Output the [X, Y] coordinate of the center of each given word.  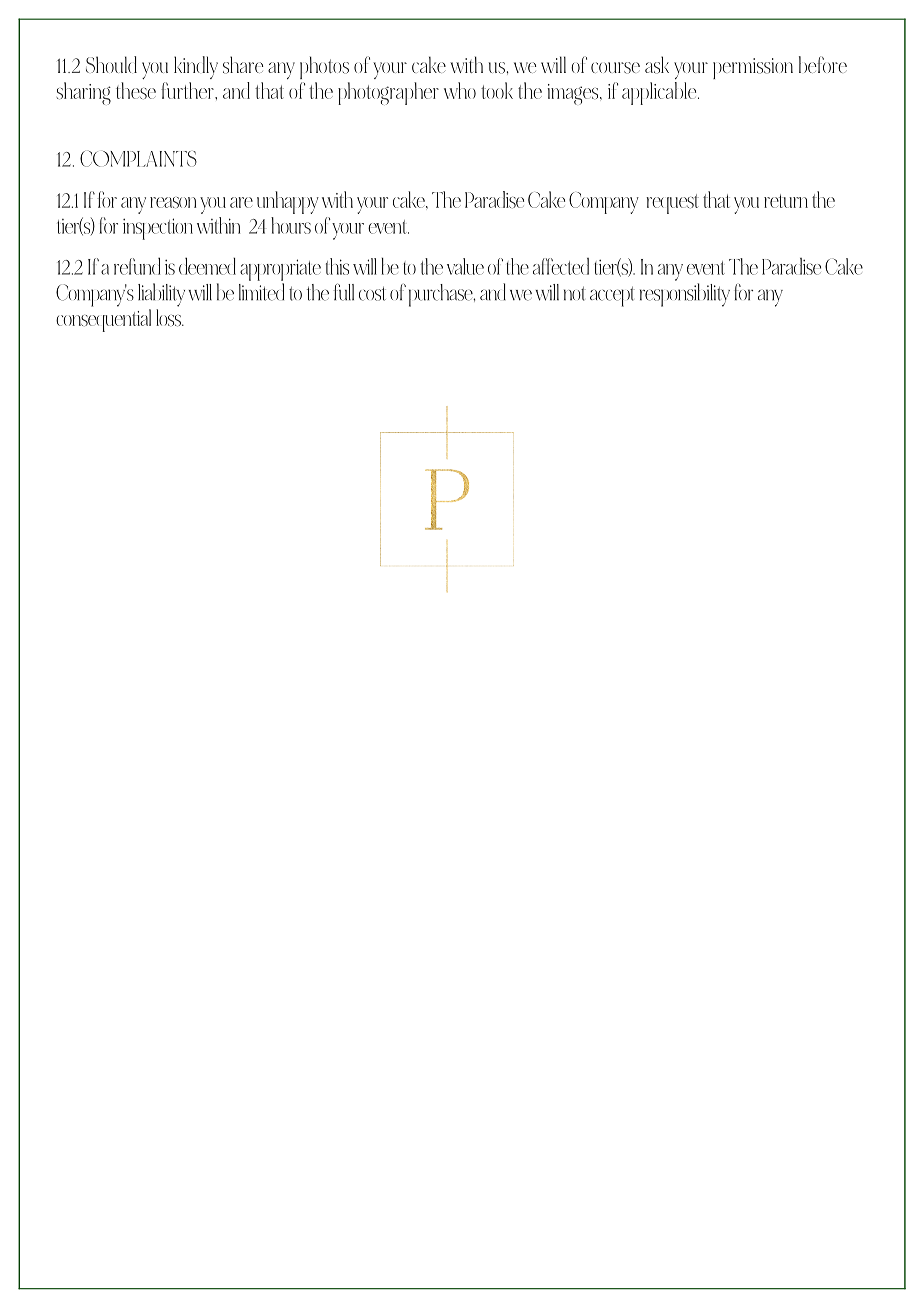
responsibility [685, 295]
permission [753, 68]
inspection [158, 229]
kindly [196, 67]
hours [291, 225]
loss [169, 318]
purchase [442, 295]
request [672, 204]
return [786, 201]
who [460, 90]
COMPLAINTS [138, 158]
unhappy [288, 202]
